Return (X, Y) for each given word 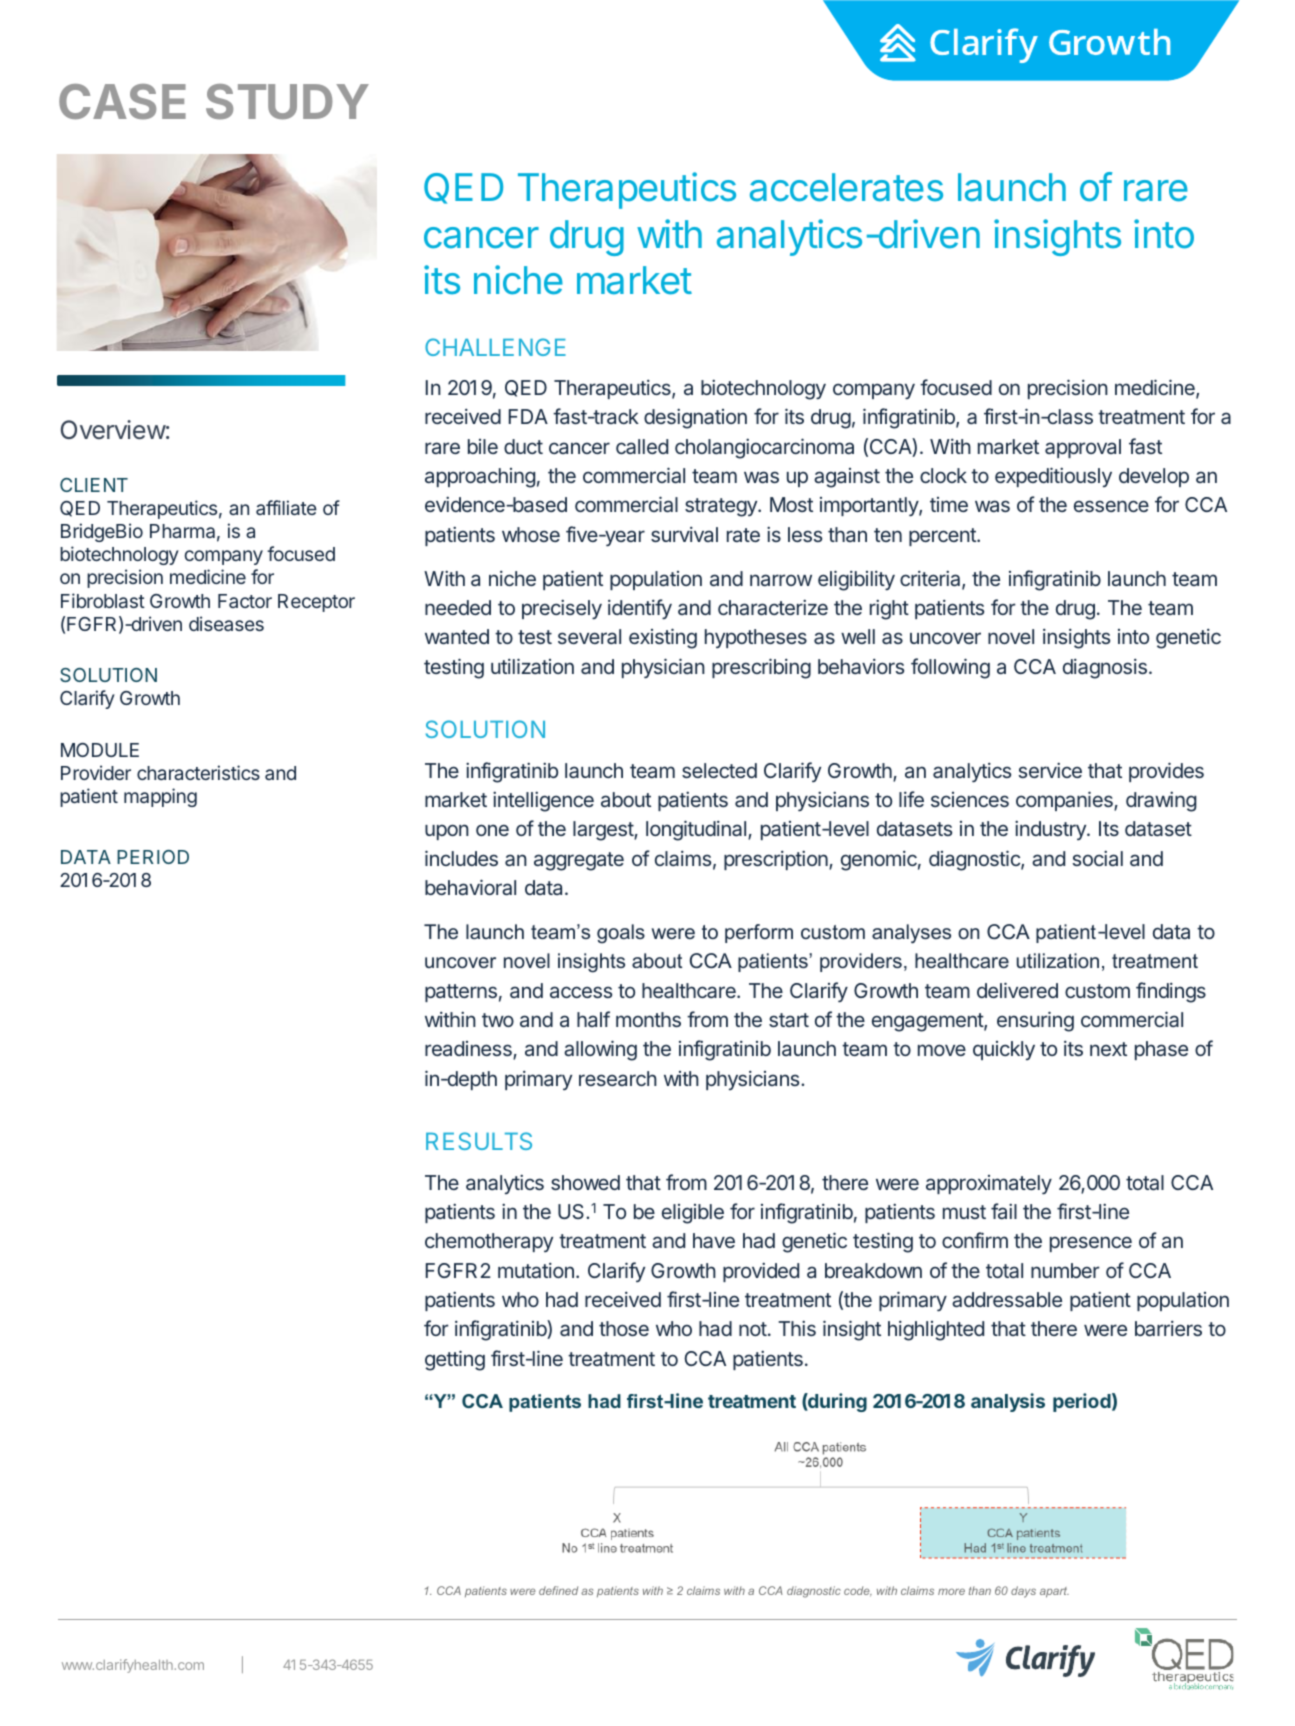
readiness (469, 1050)
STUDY (287, 102)
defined (558, 1590)
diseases (226, 623)
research (618, 1078)
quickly (1004, 1050)
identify (640, 609)
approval (1083, 448)
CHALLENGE (495, 347)
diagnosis (1105, 669)
